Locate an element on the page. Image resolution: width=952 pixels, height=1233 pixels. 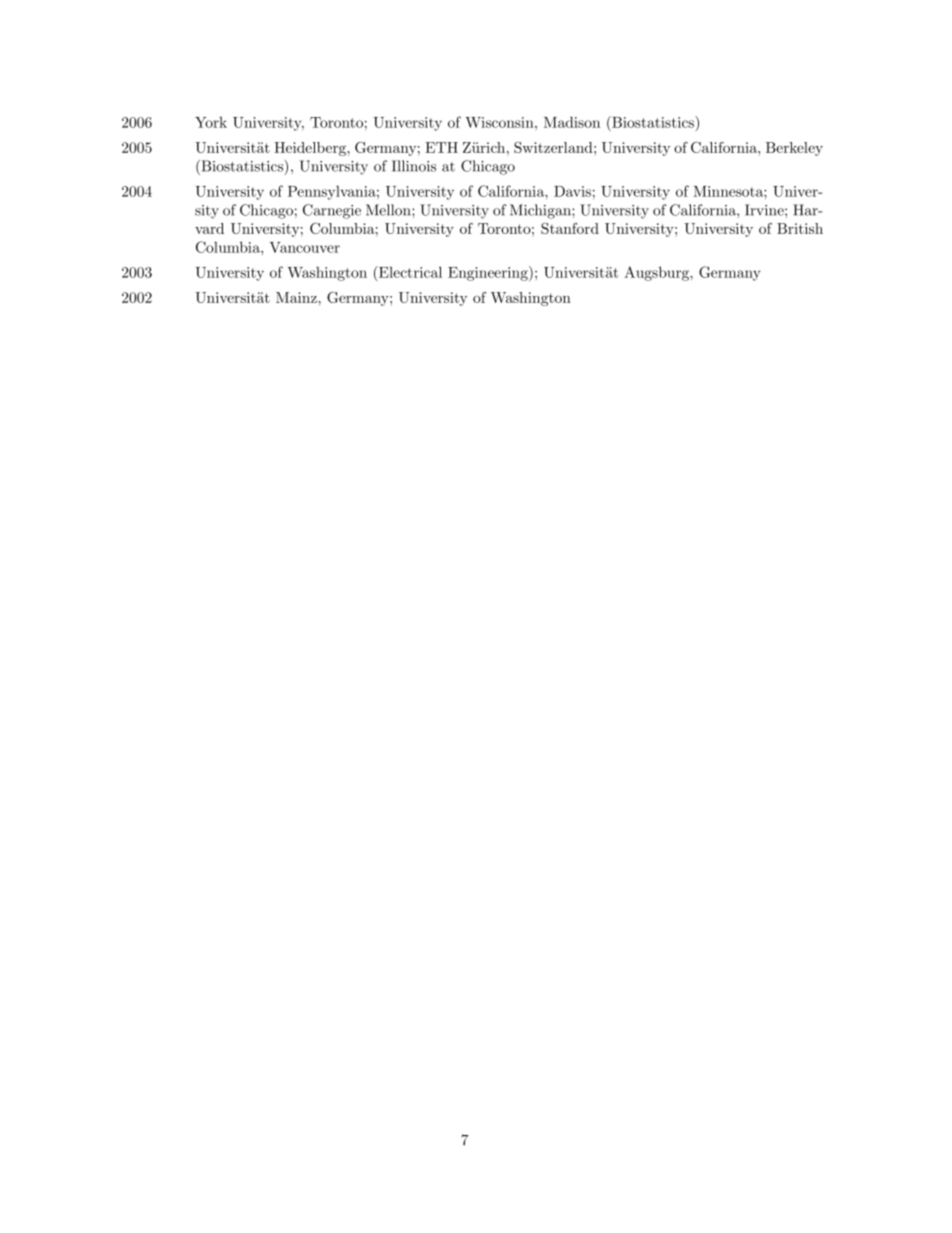
Mainz is located at coordinates (297, 297).
